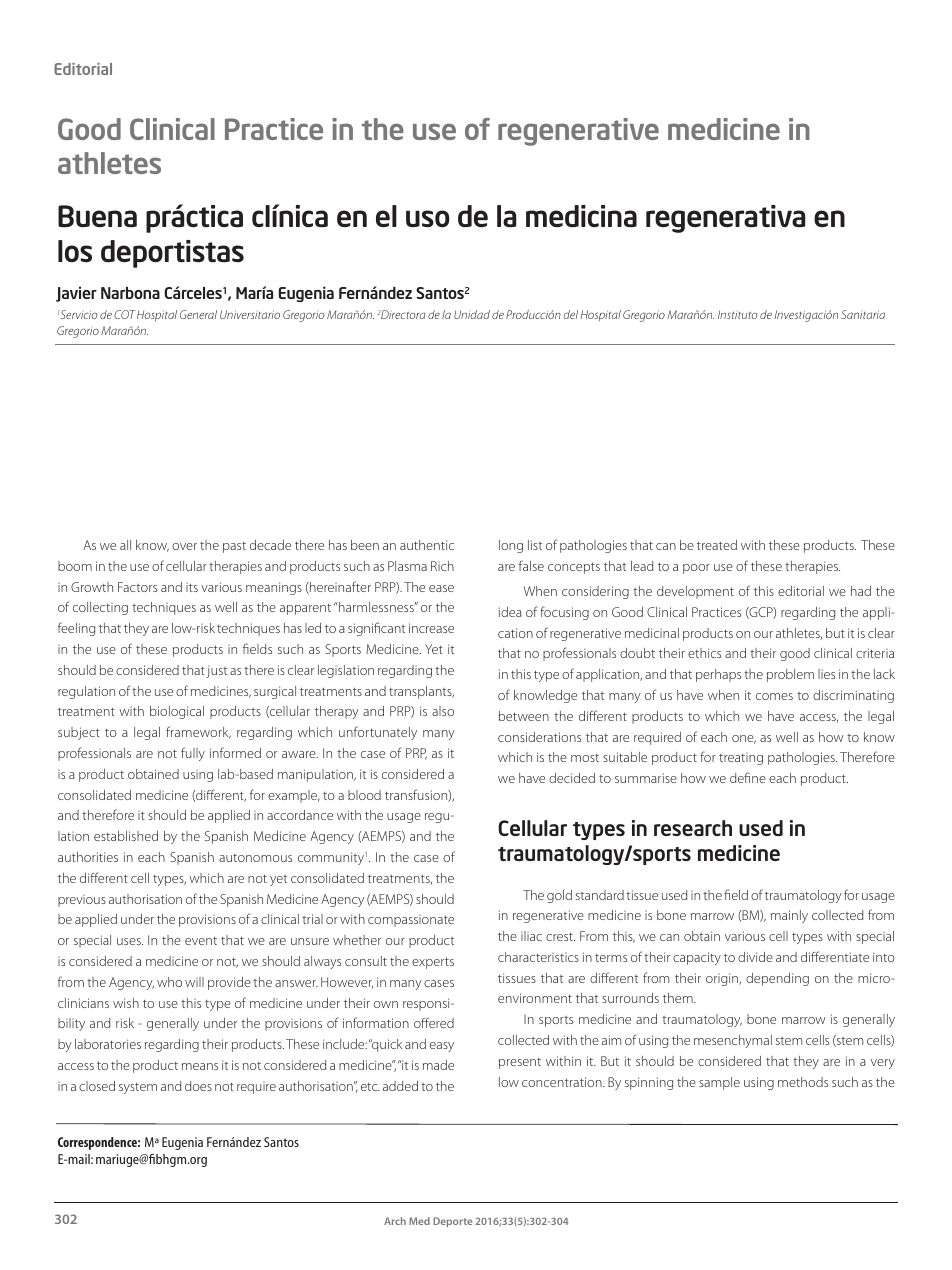 The image size is (952, 1270). Describe the element at coordinates (717, 545) in the screenshot. I see `treated` at that location.
